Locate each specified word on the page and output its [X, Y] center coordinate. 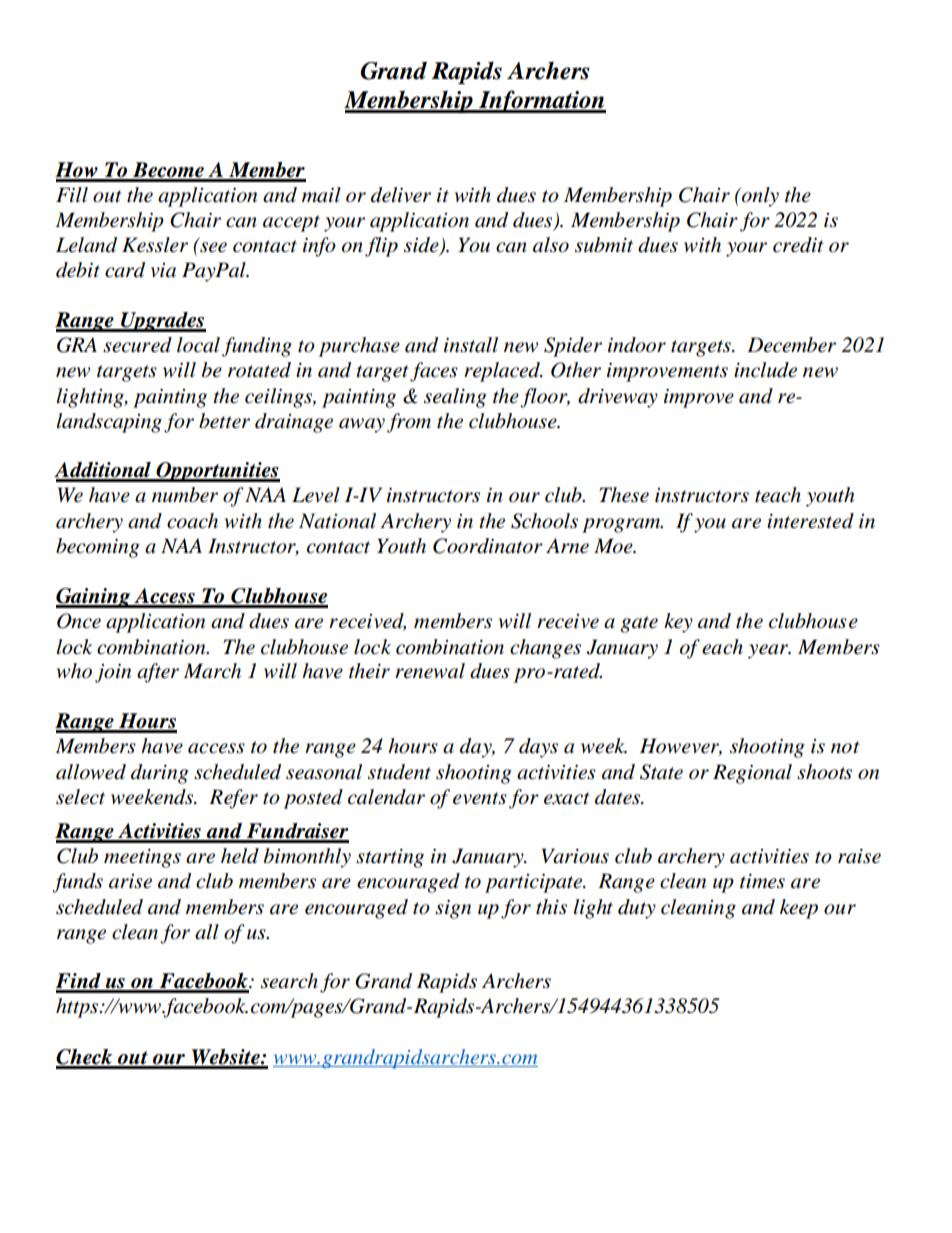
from [409, 423]
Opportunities [217, 472]
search [289, 981]
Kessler [155, 245]
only [759, 197]
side [422, 245]
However [681, 747]
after [158, 673]
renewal [430, 671]
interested [810, 521]
